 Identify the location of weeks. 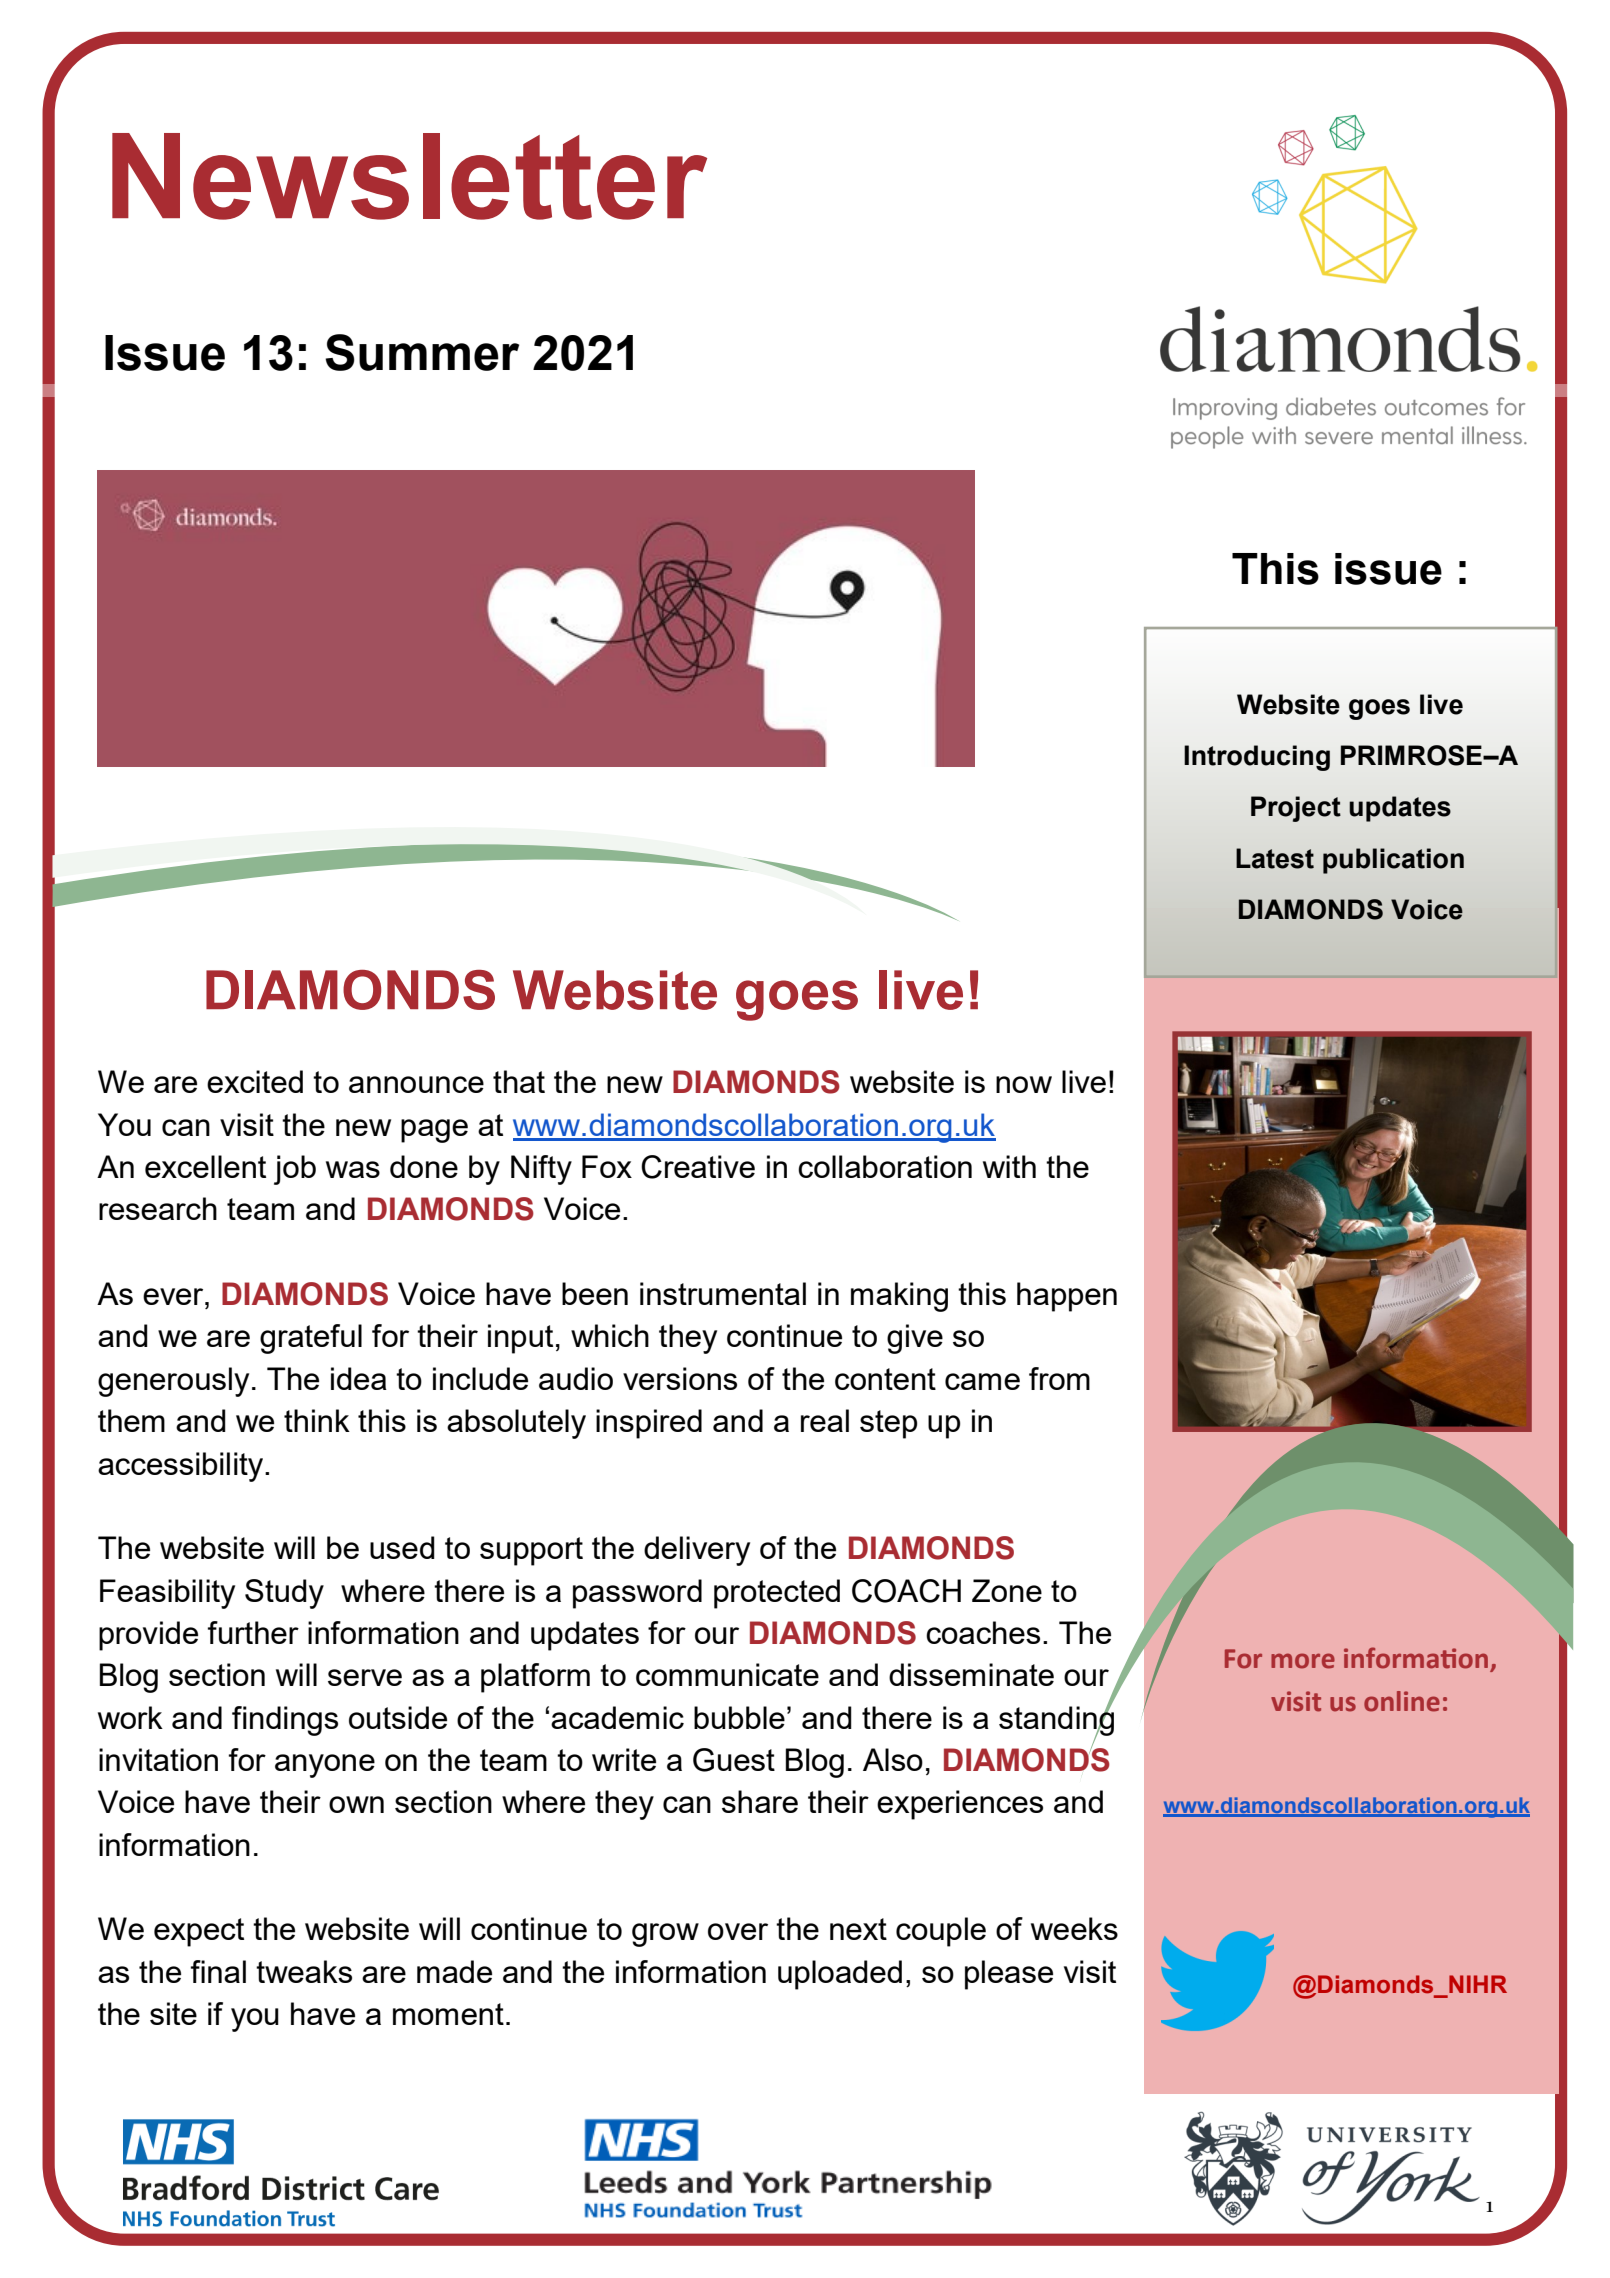
(1074, 1928).
